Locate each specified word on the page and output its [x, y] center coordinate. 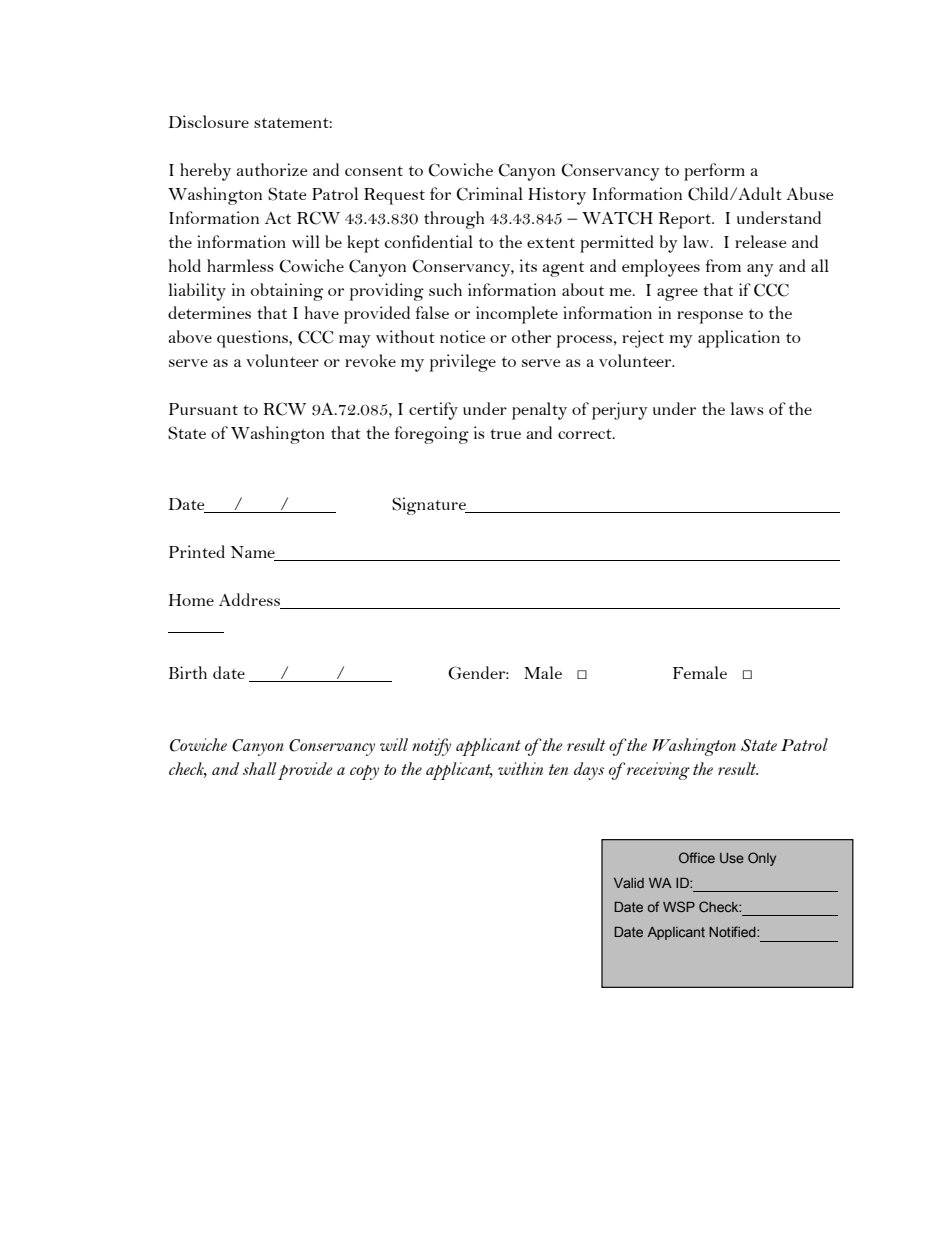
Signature [430, 506]
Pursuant [203, 409]
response [710, 317]
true [505, 434]
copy [364, 772]
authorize [272, 169]
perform [714, 172]
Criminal [489, 194]
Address [251, 601]
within [520, 768]
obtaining [287, 292]
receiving [657, 771]
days [589, 771]
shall [259, 768]
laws [747, 408]
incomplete [517, 315]
